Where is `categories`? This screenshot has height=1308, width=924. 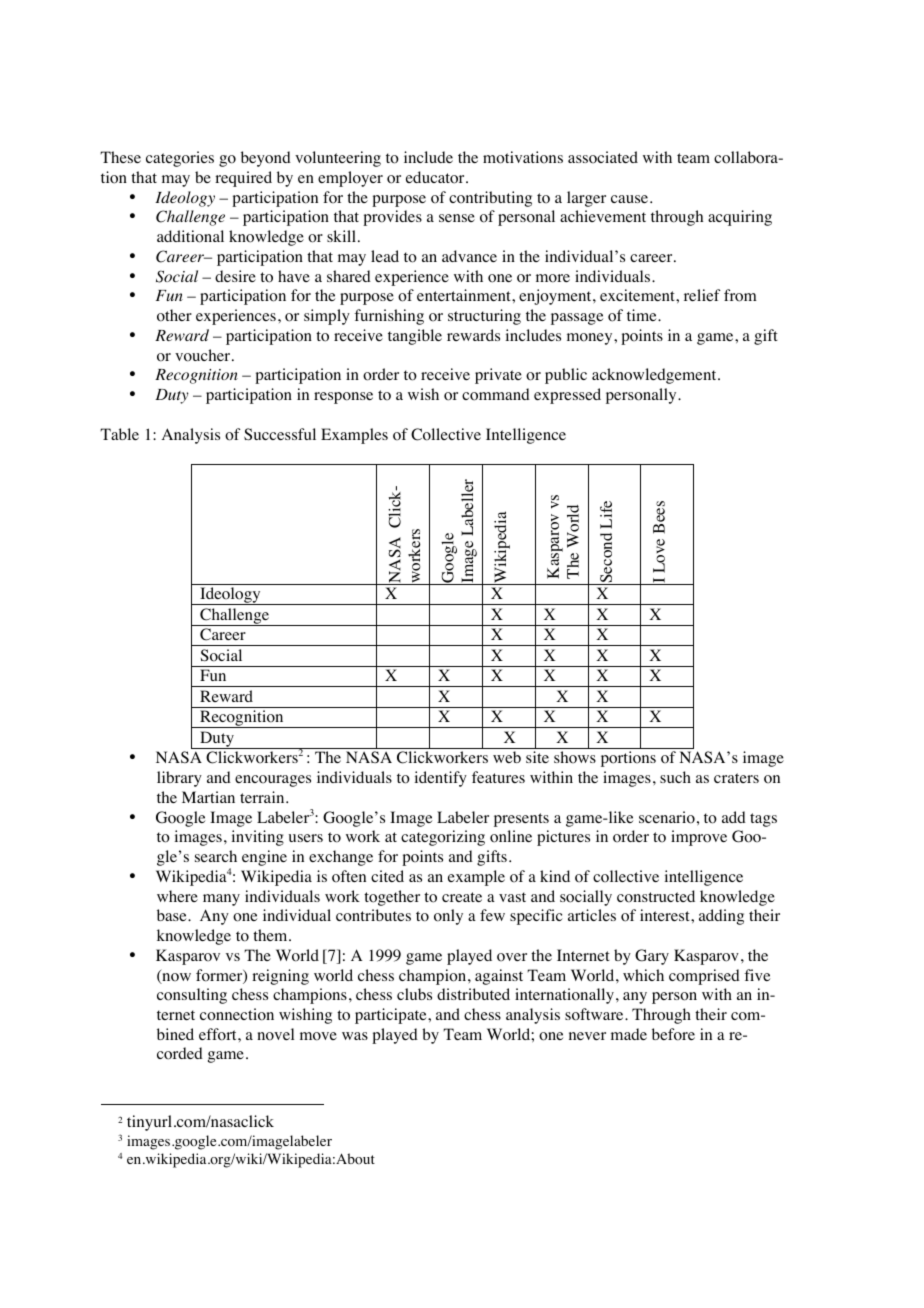 categories is located at coordinates (180, 159).
